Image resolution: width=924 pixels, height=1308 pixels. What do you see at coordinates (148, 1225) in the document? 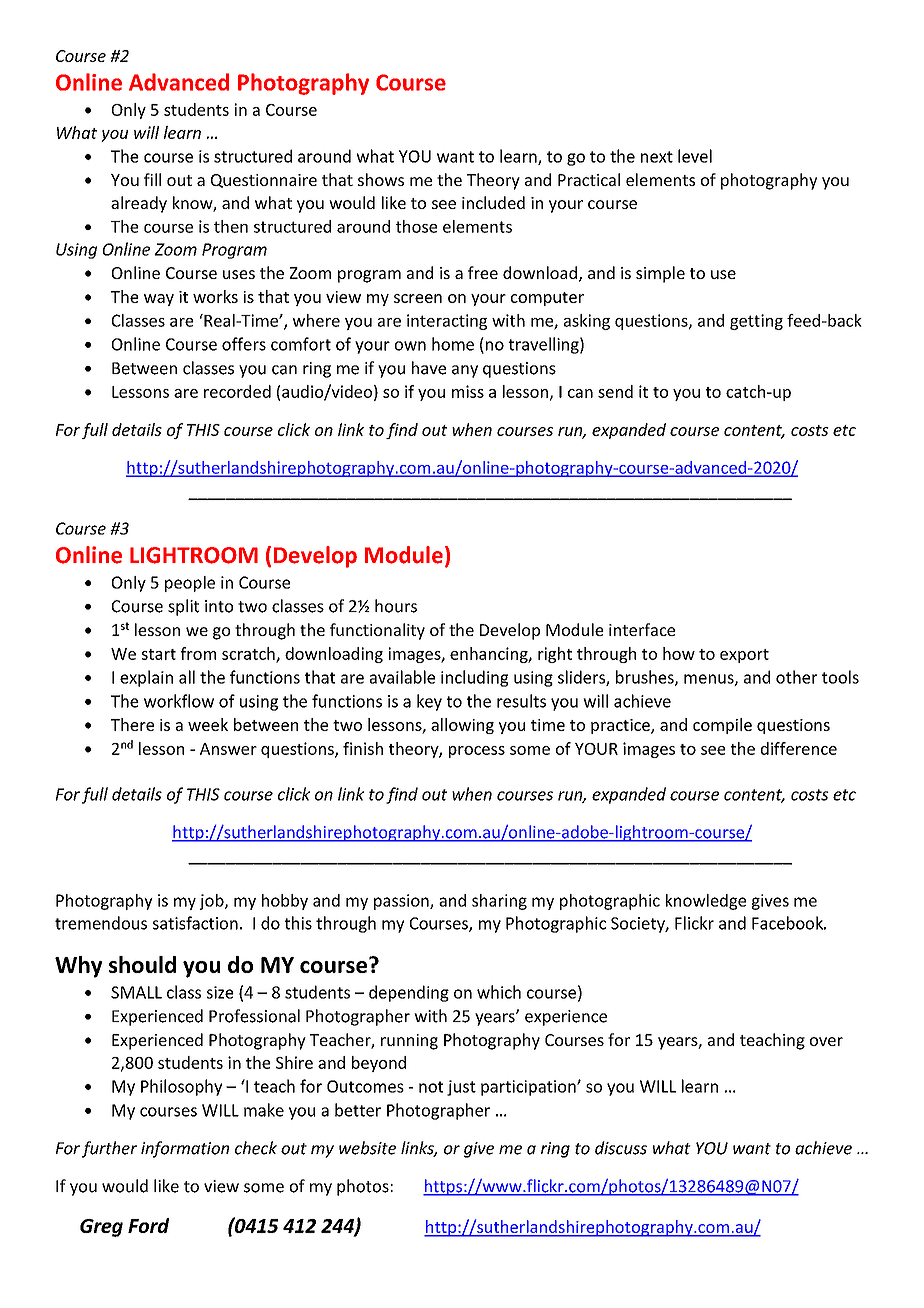
I see `Ford` at bounding box center [148, 1225].
